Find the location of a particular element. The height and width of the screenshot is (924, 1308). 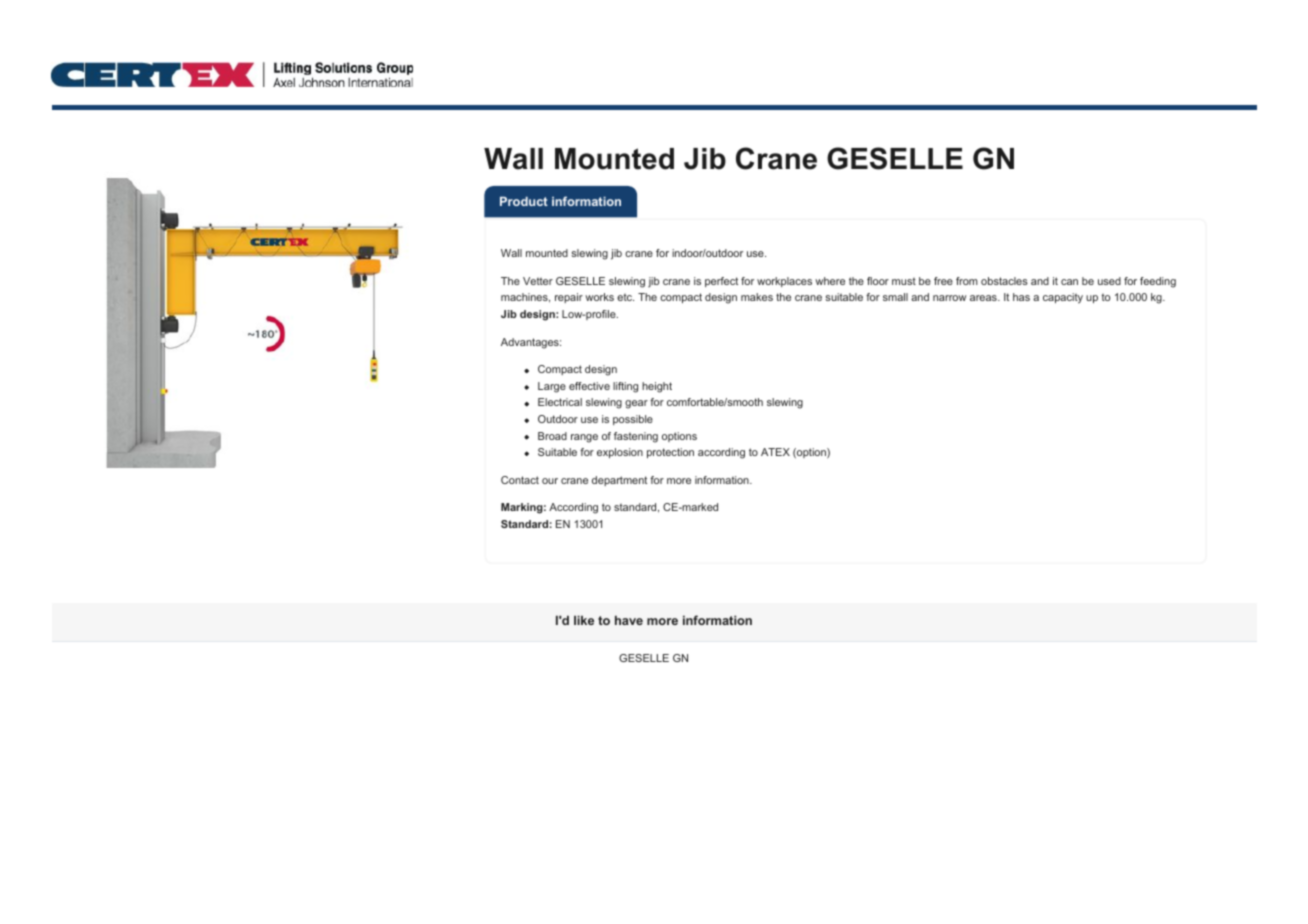

gear is located at coordinates (636, 404).
